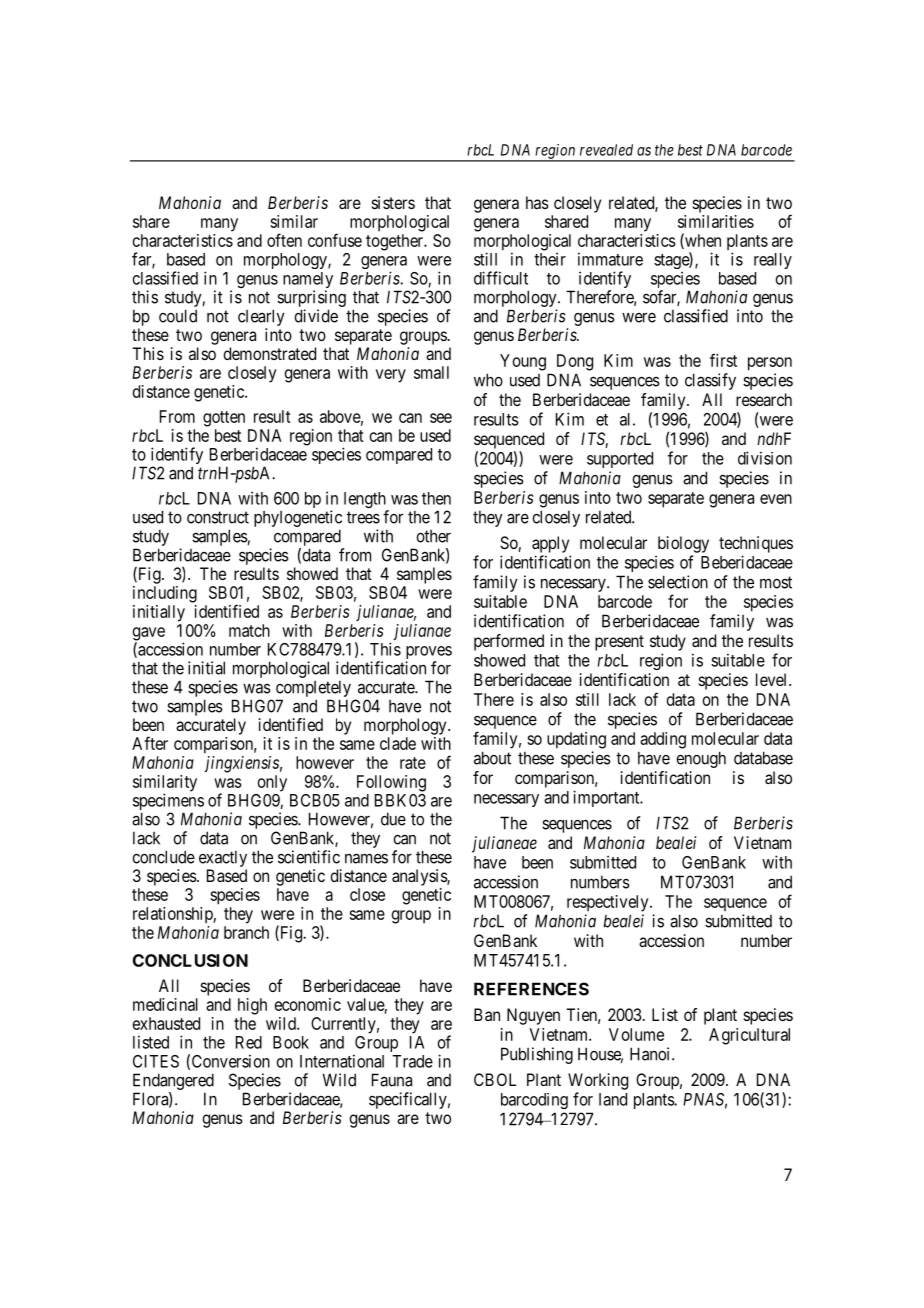 Image resolution: width=924 pixels, height=1308 pixels. Describe the element at coordinates (393, 202) in the screenshot. I see `sisters` at that location.
